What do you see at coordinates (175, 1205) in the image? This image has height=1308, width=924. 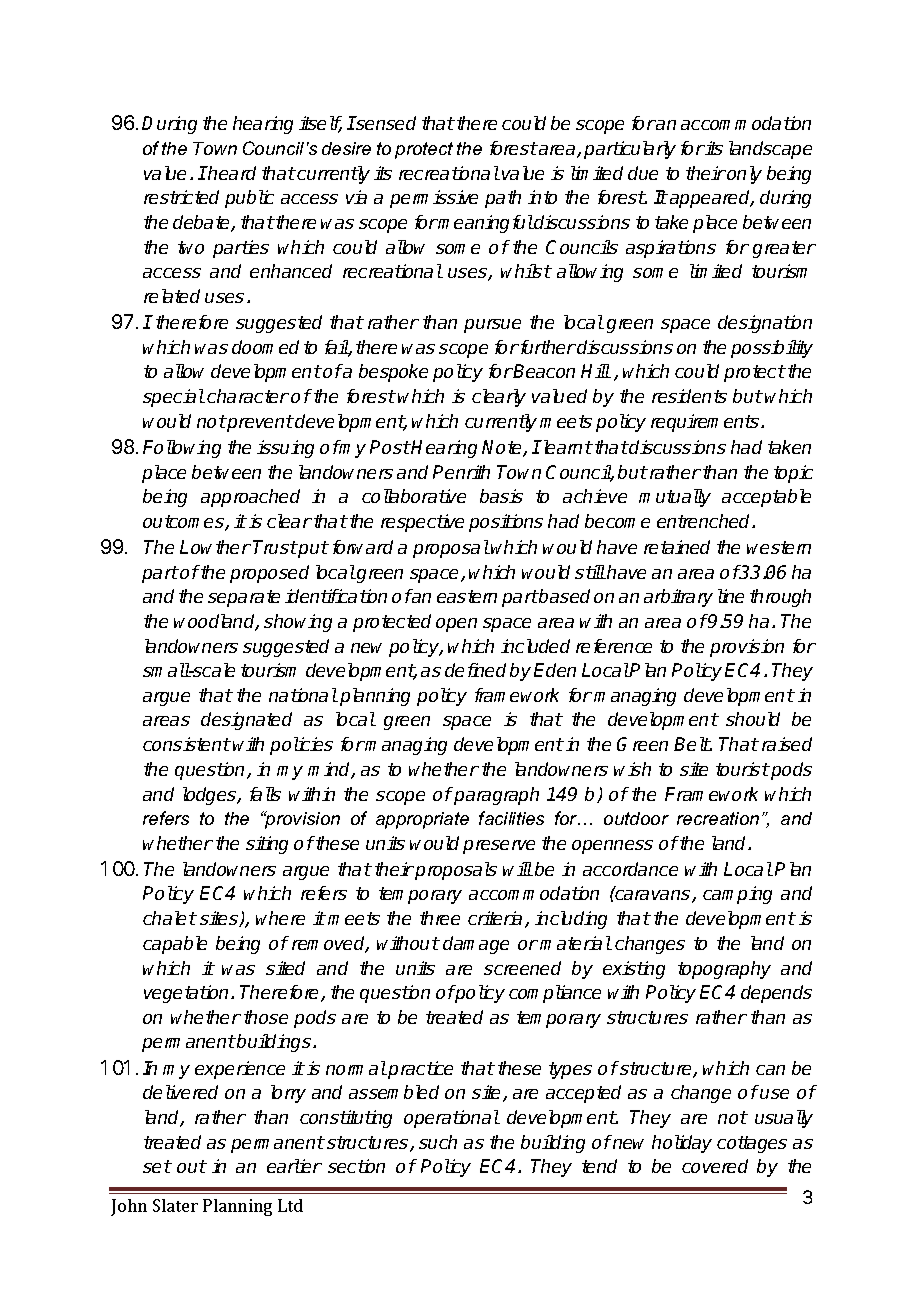 I see `Slater` at bounding box center [175, 1205].
